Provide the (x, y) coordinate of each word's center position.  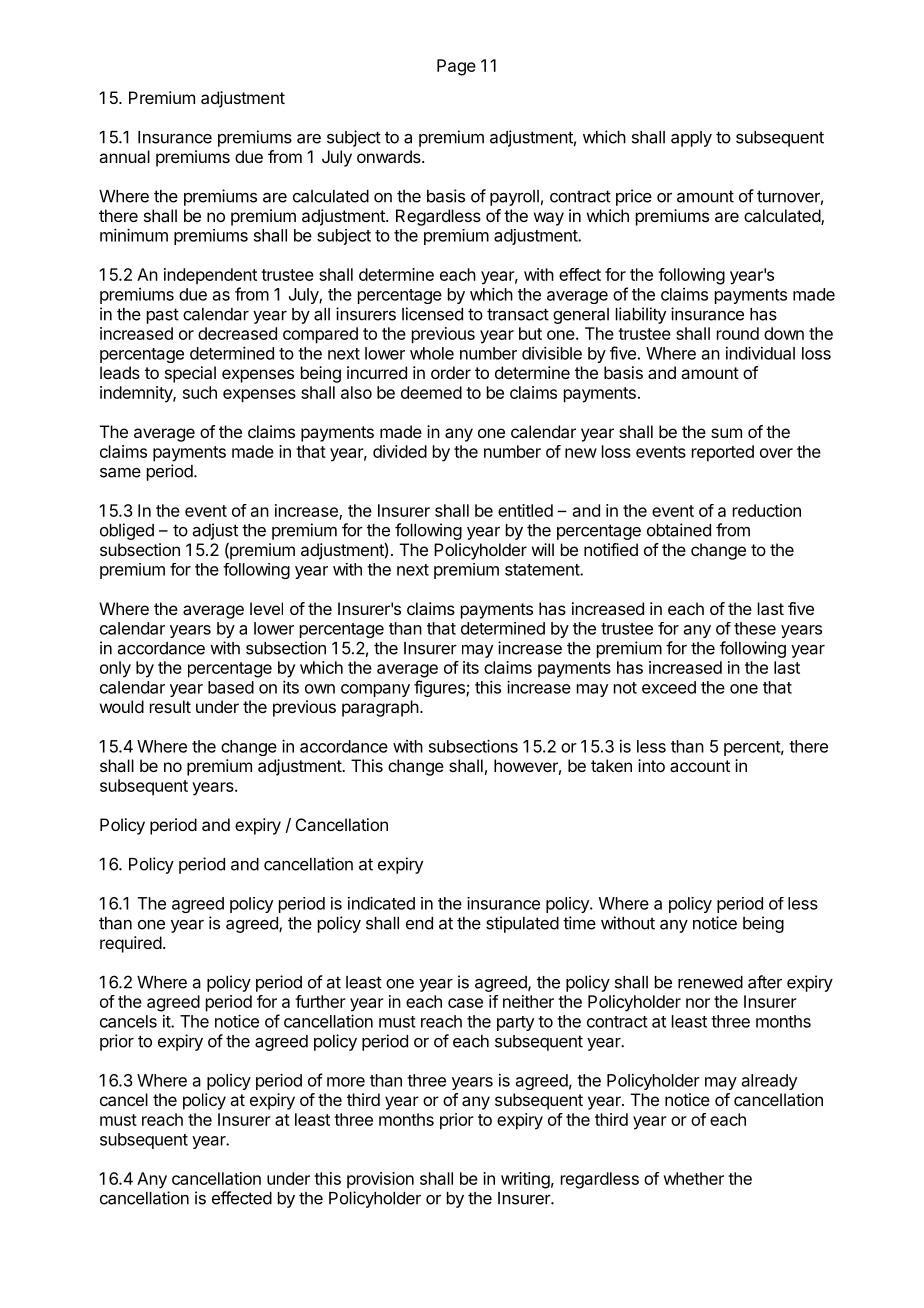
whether (694, 1178)
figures (440, 688)
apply (691, 139)
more (346, 1082)
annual (124, 156)
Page (456, 67)
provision (380, 1180)
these (755, 628)
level (266, 608)
